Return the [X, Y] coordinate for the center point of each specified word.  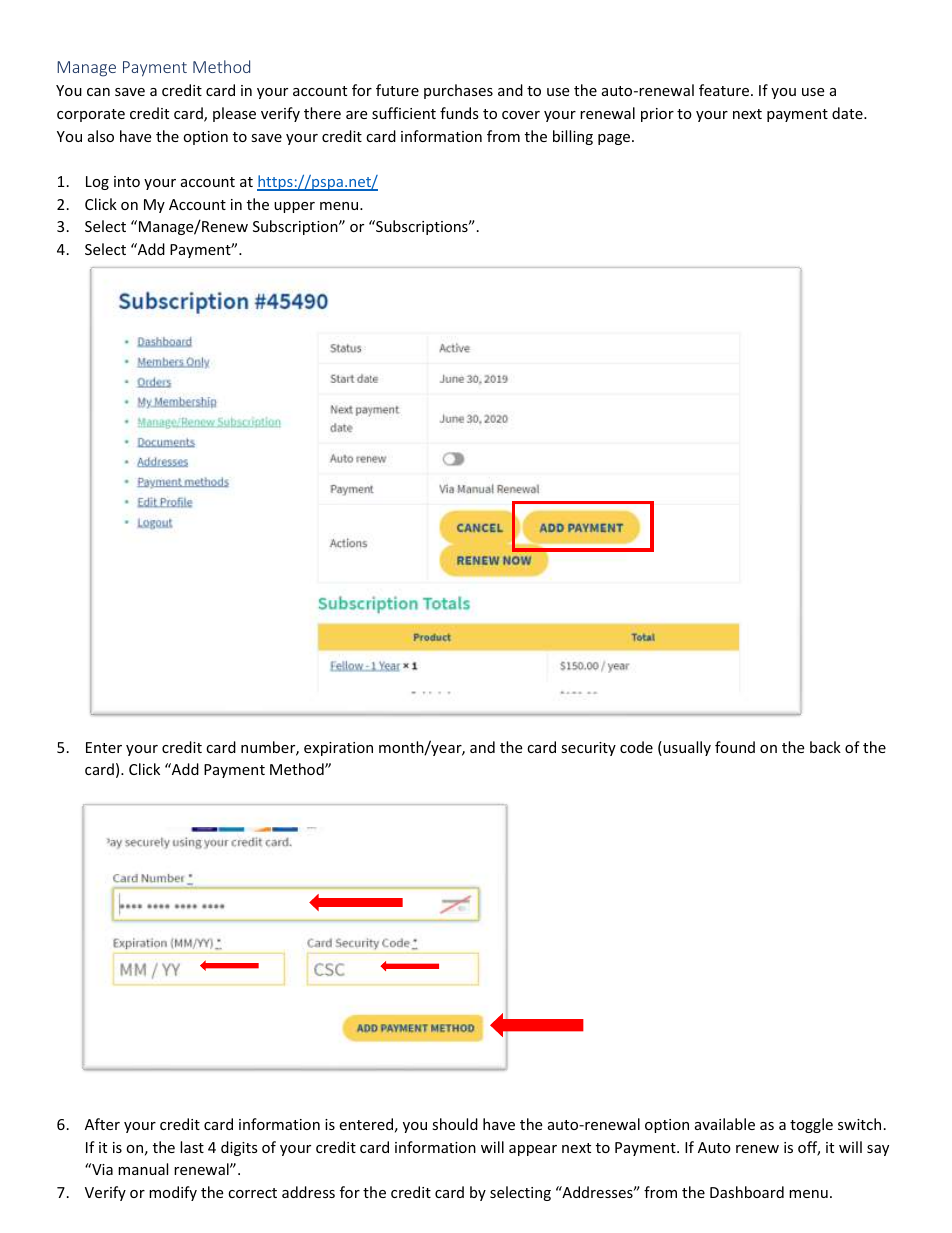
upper [294, 207]
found [735, 747]
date [848, 113]
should [455, 1124]
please [234, 114]
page [615, 139]
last [192, 1147]
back [825, 747]
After [102, 1124]
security [588, 749]
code [636, 747]
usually [686, 748]
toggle [811, 1125]
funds [459, 113]
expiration [338, 749]
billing [573, 137]
